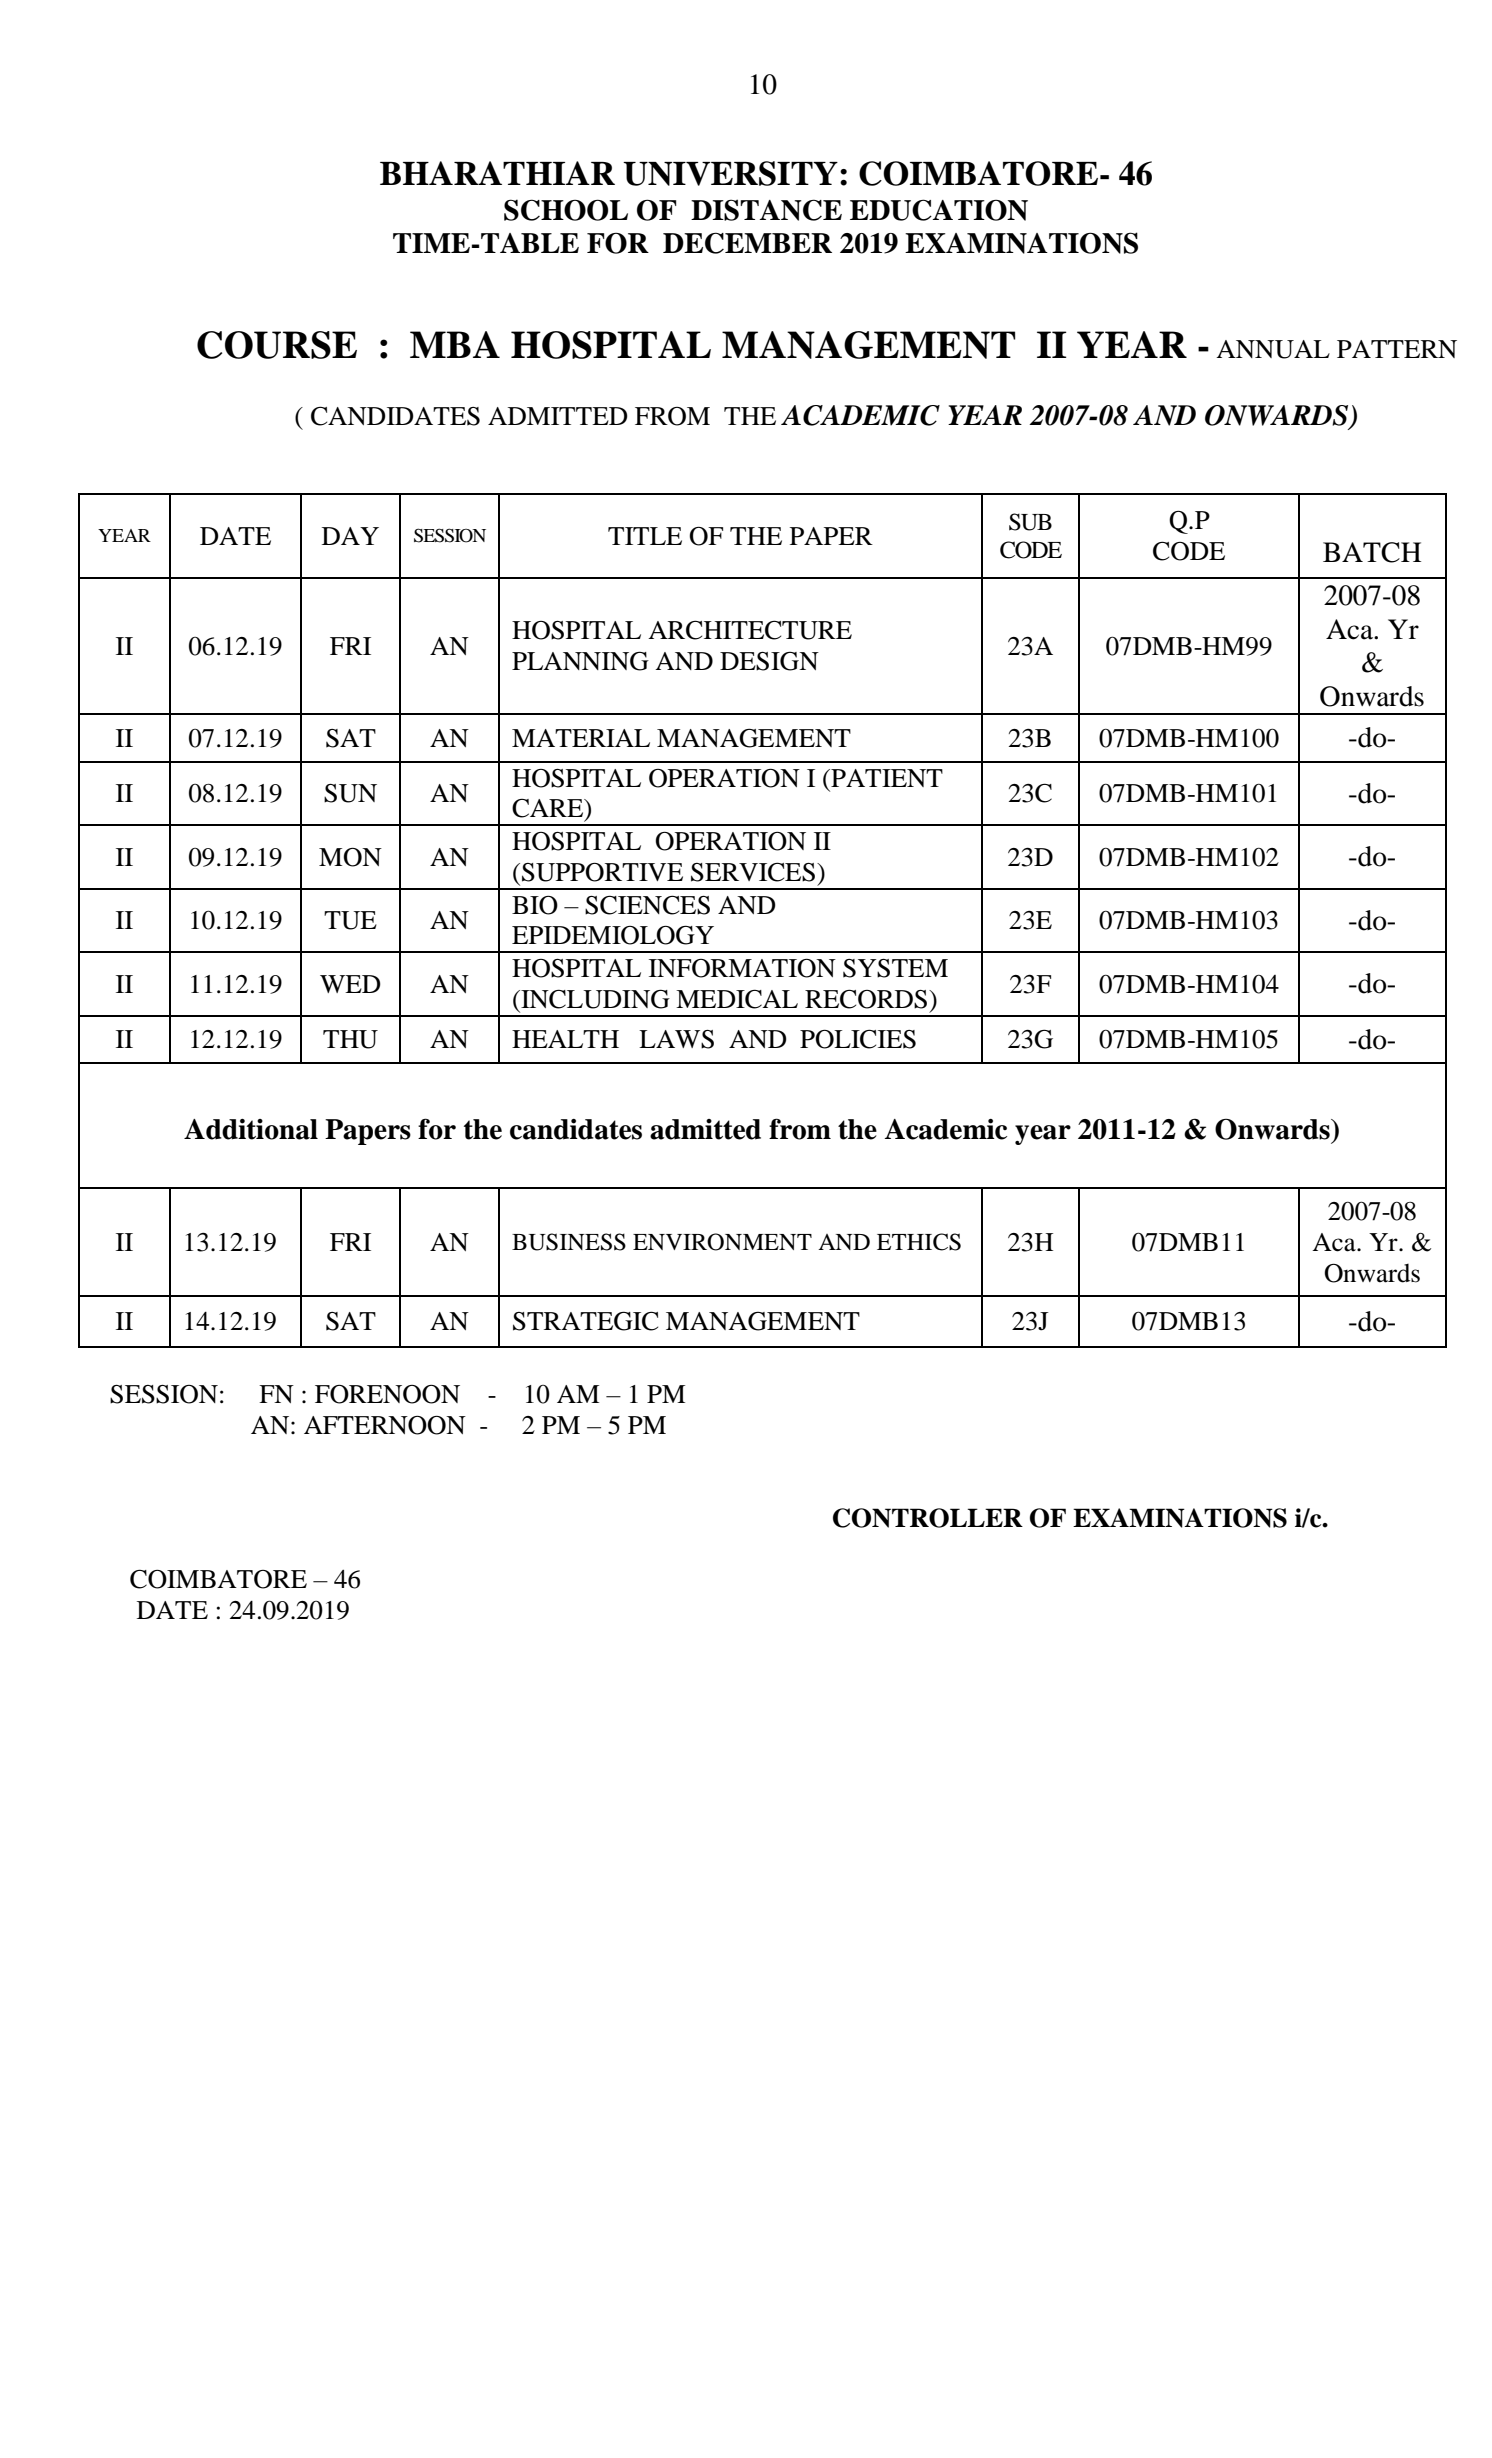  What do you see at coordinates (766, 210) in the screenshot?
I see `DISTANCE` at bounding box center [766, 210].
